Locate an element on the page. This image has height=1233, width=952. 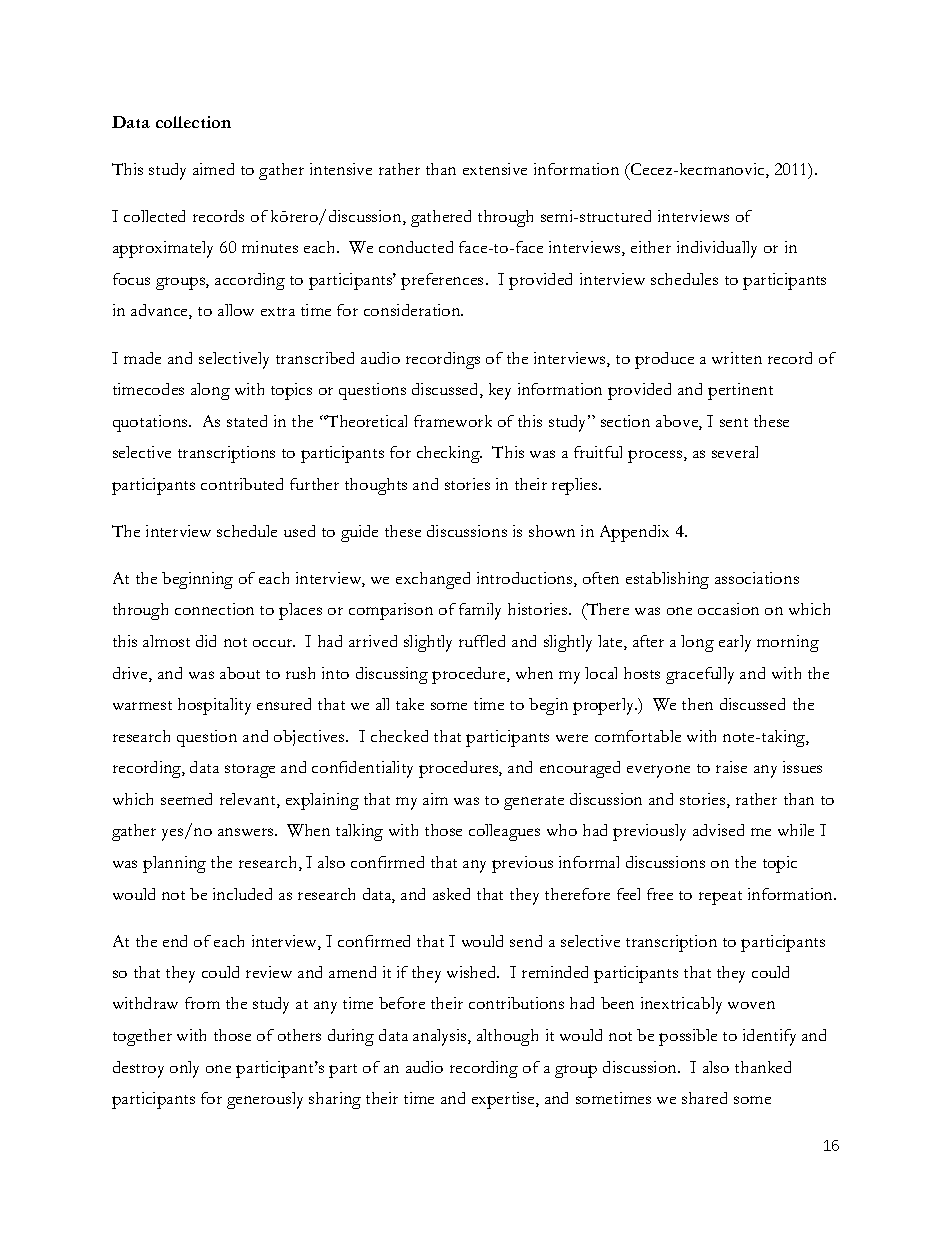
analysis is located at coordinates (441, 1037).
